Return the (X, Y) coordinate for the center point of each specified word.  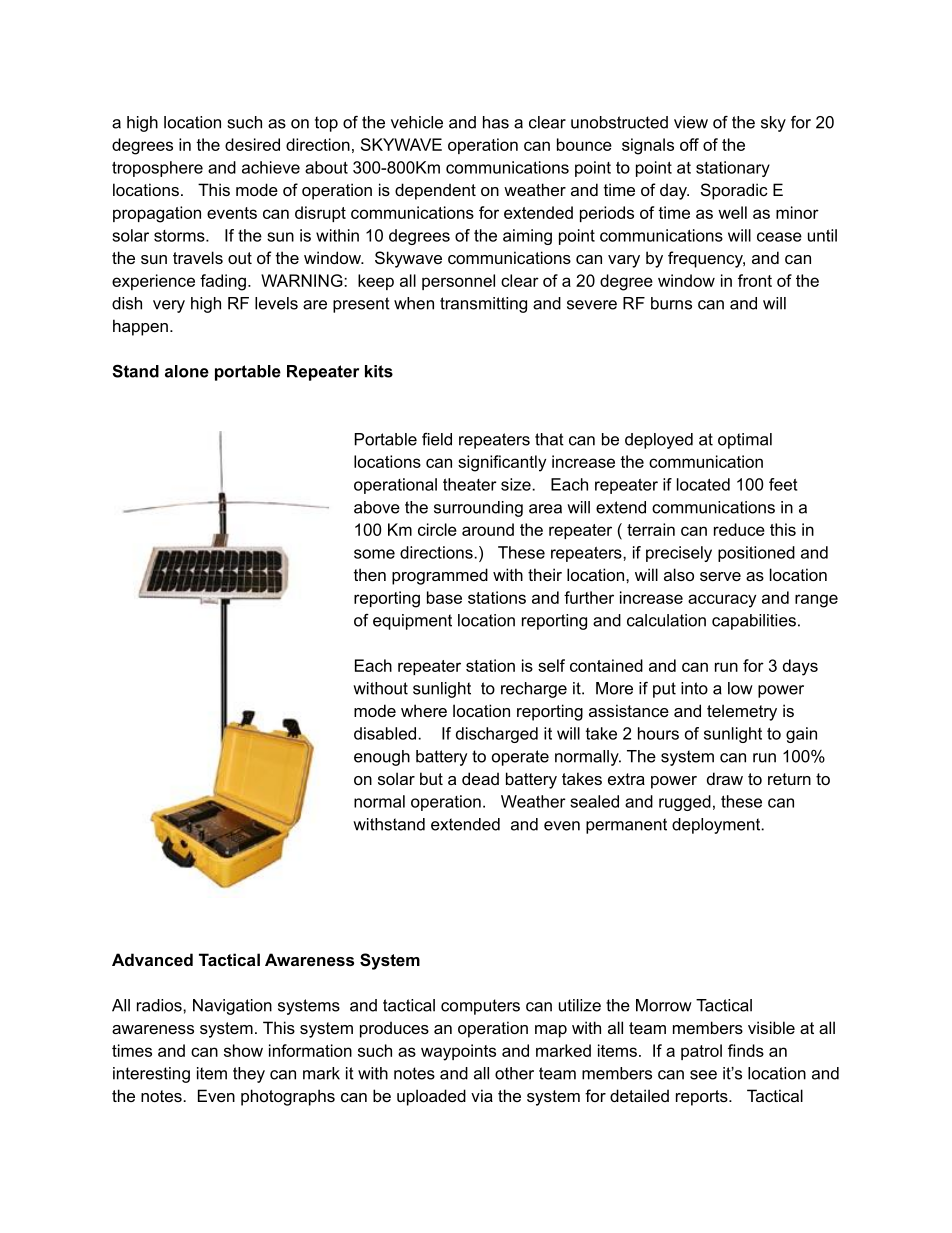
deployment (717, 826)
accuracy (722, 601)
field (437, 439)
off (689, 144)
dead (480, 778)
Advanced (152, 959)
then (370, 574)
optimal (745, 441)
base (444, 597)
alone (187, 371)
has (496, 122)
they (249, 1075)
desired (252, 144)
